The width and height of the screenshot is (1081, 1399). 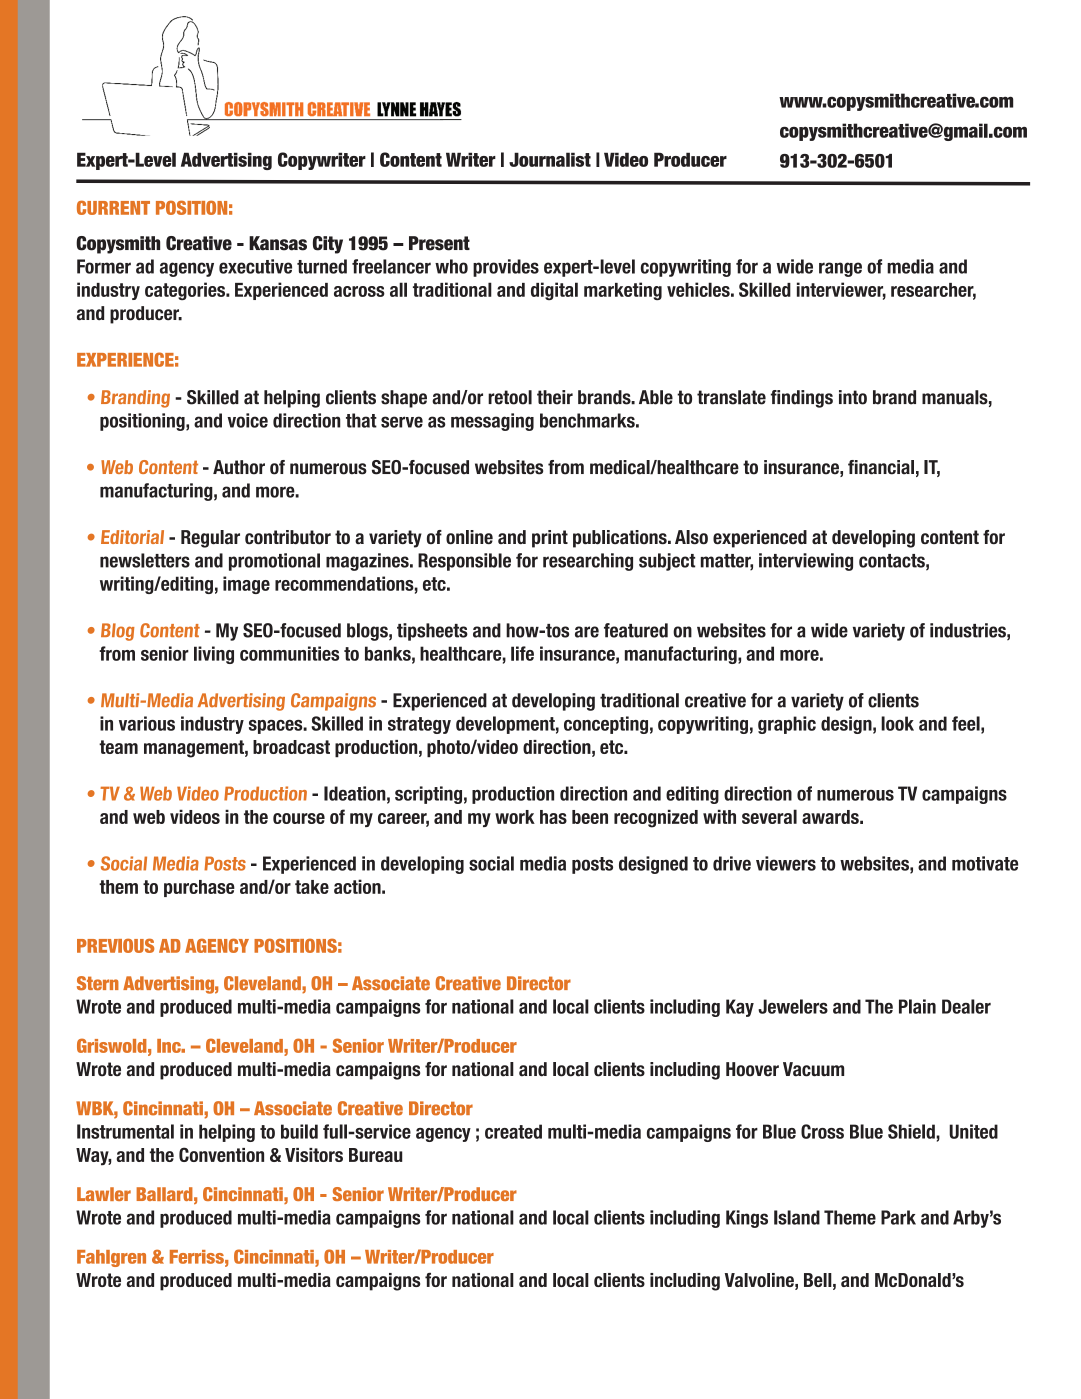 What do you see at coordinates (515, 817) in the screenshot?
I see `work` at bounding box center [515, 817].
